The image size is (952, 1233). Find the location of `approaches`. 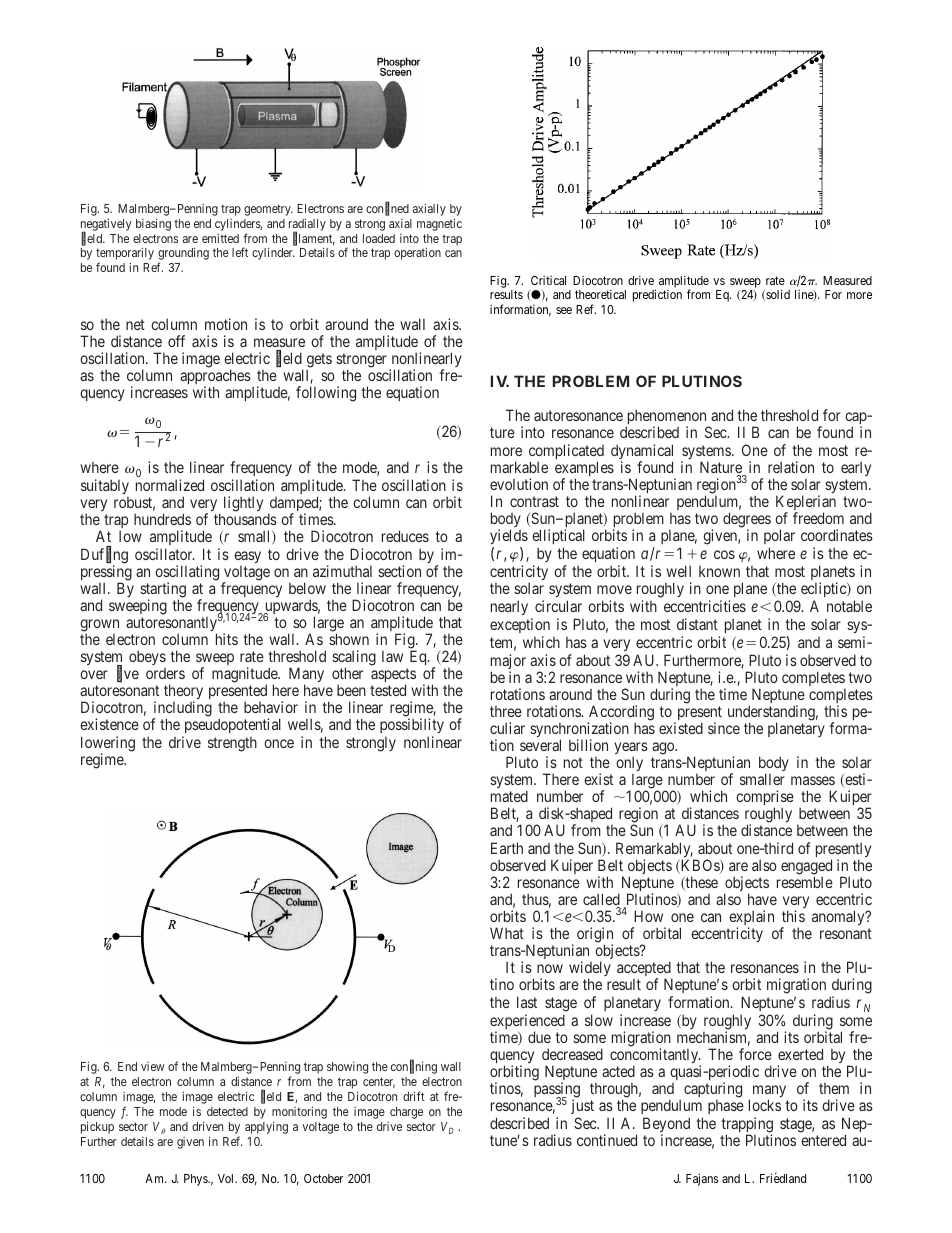

approaches is located at coordinates (215, 378).
